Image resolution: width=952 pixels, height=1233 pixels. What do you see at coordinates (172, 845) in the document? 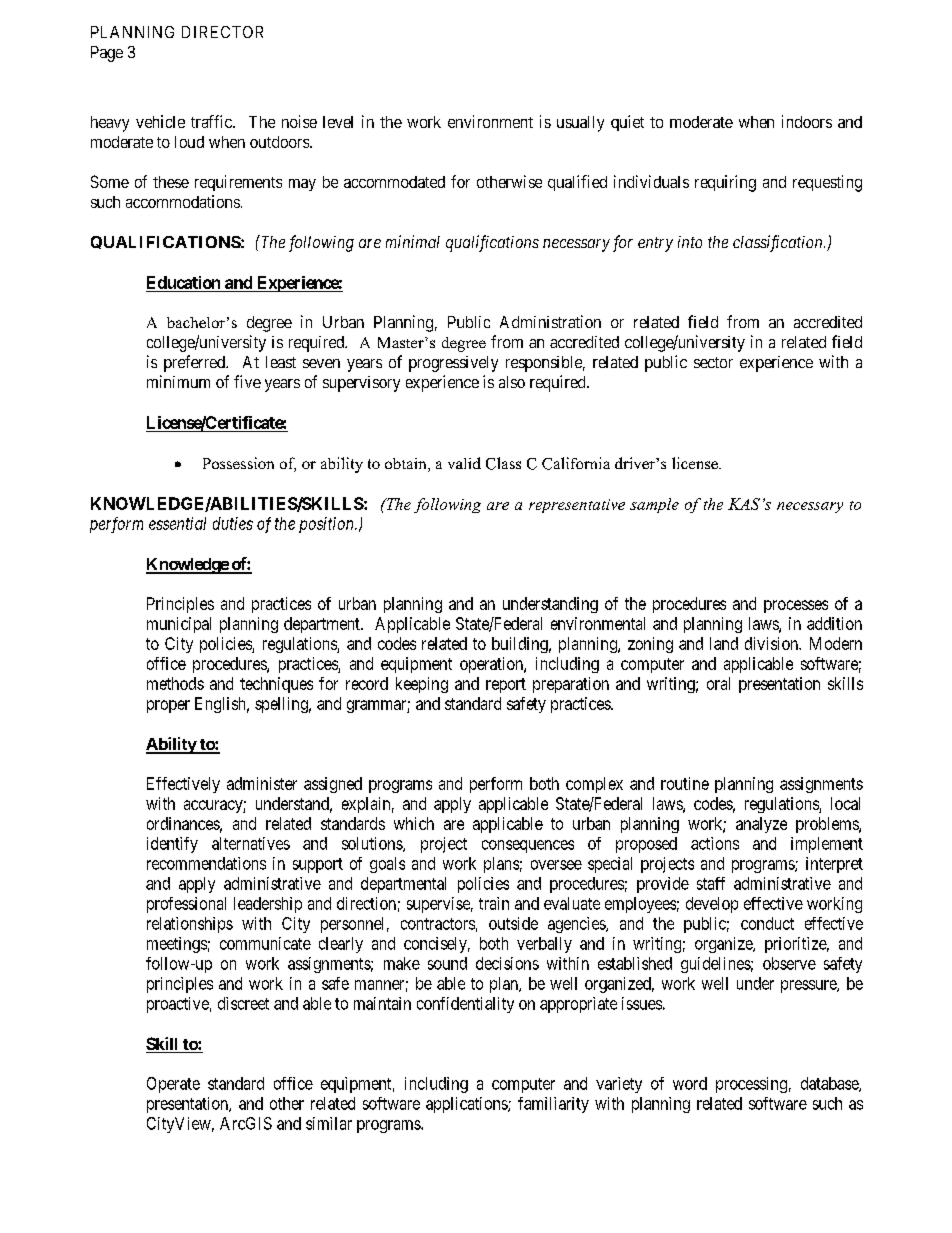
I see `identify` at bounding box center [172, 845].
